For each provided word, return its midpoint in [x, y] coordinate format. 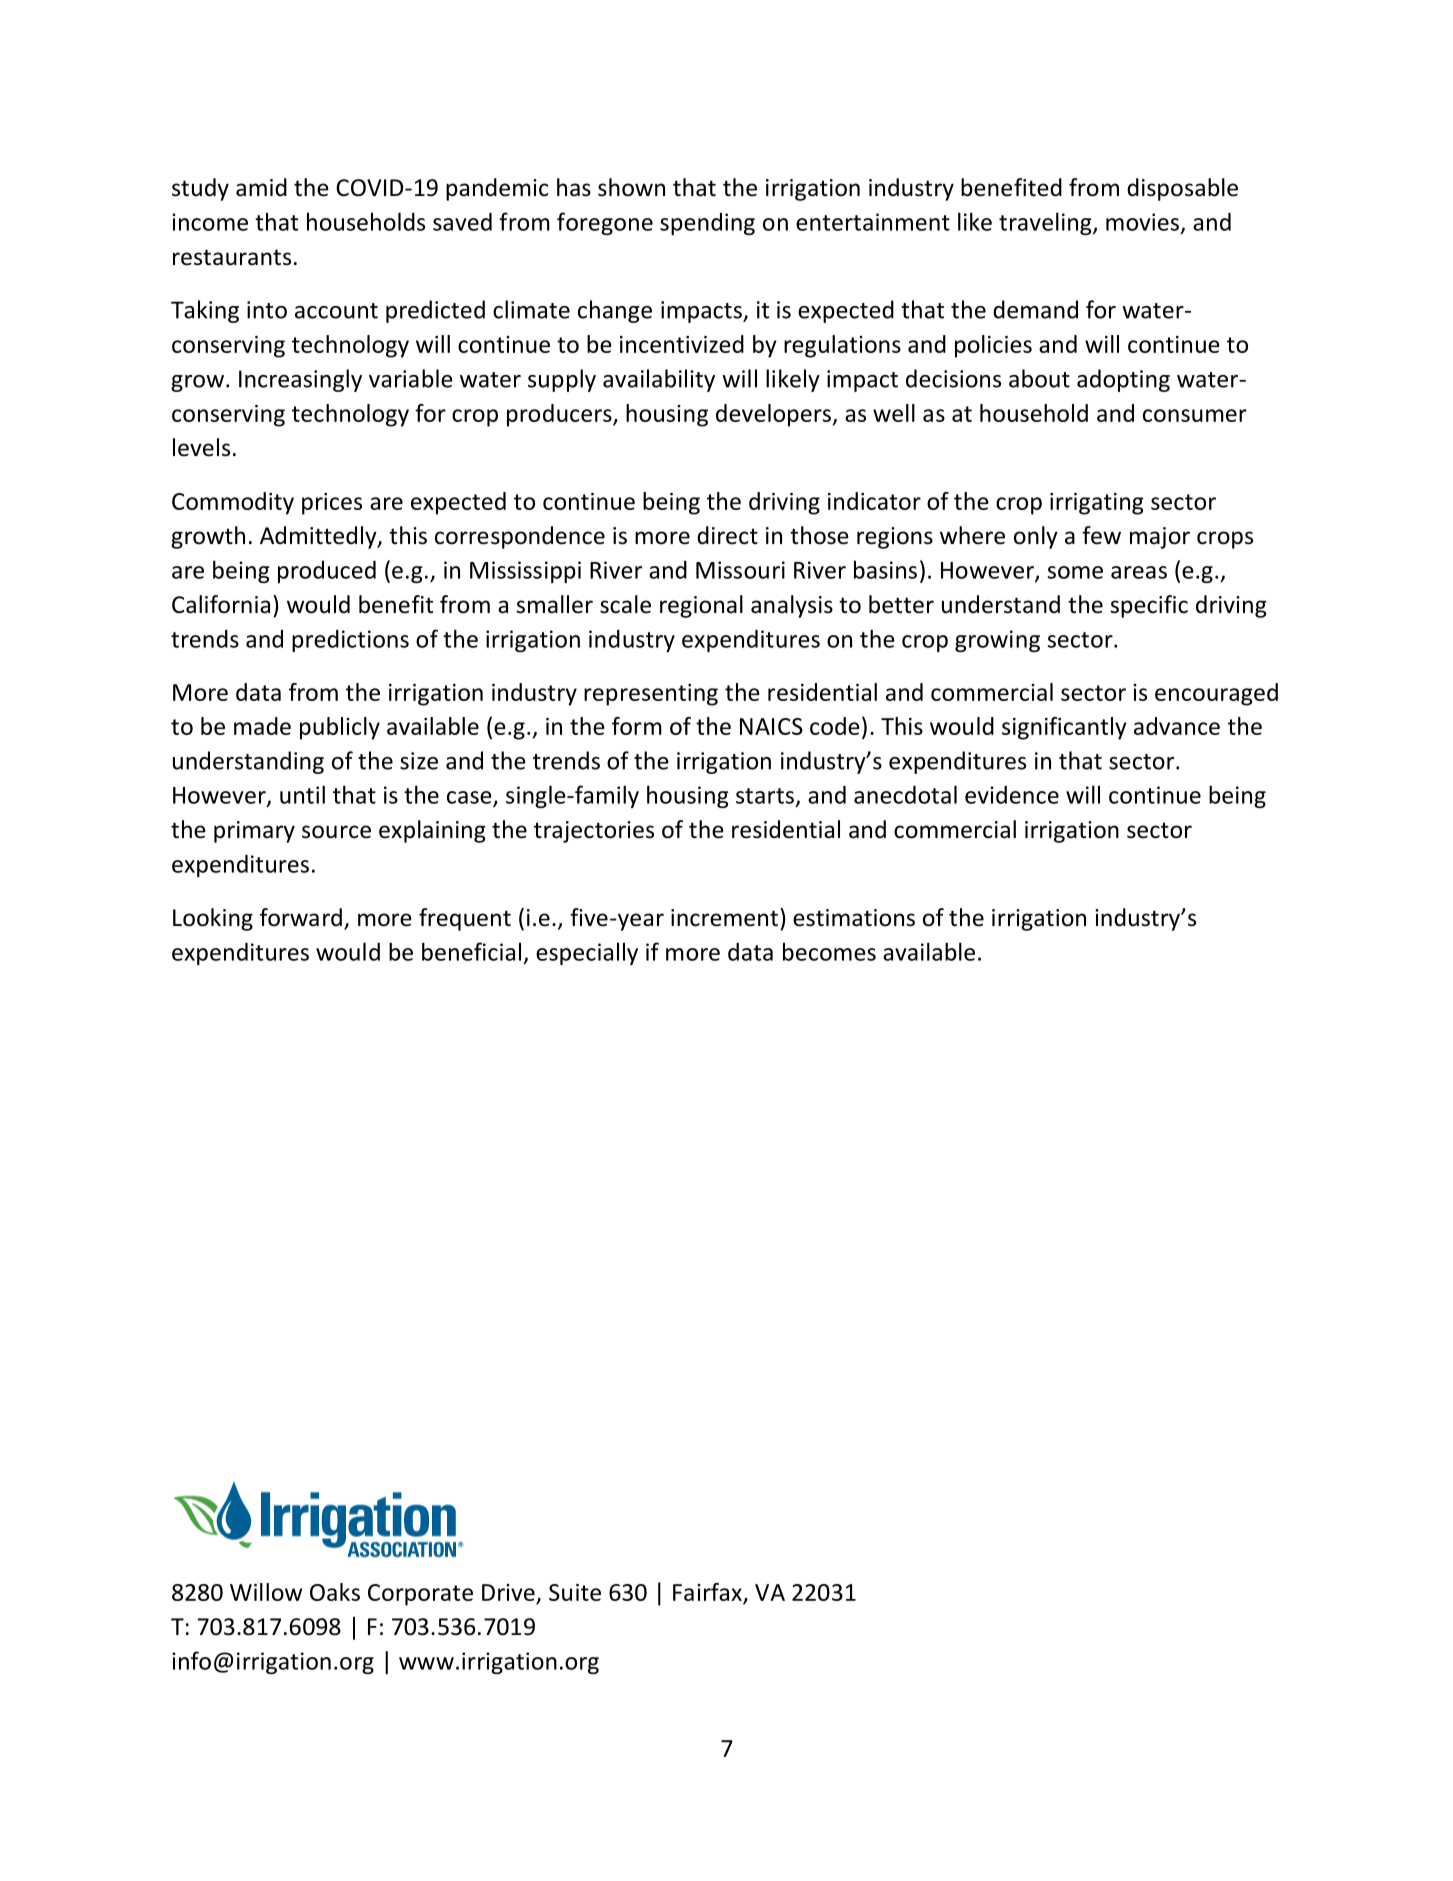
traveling [1046, 223]
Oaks [335, 1592]
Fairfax [707, 1592]
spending [707, 224]
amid [261, 187]
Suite [575, 1592]
